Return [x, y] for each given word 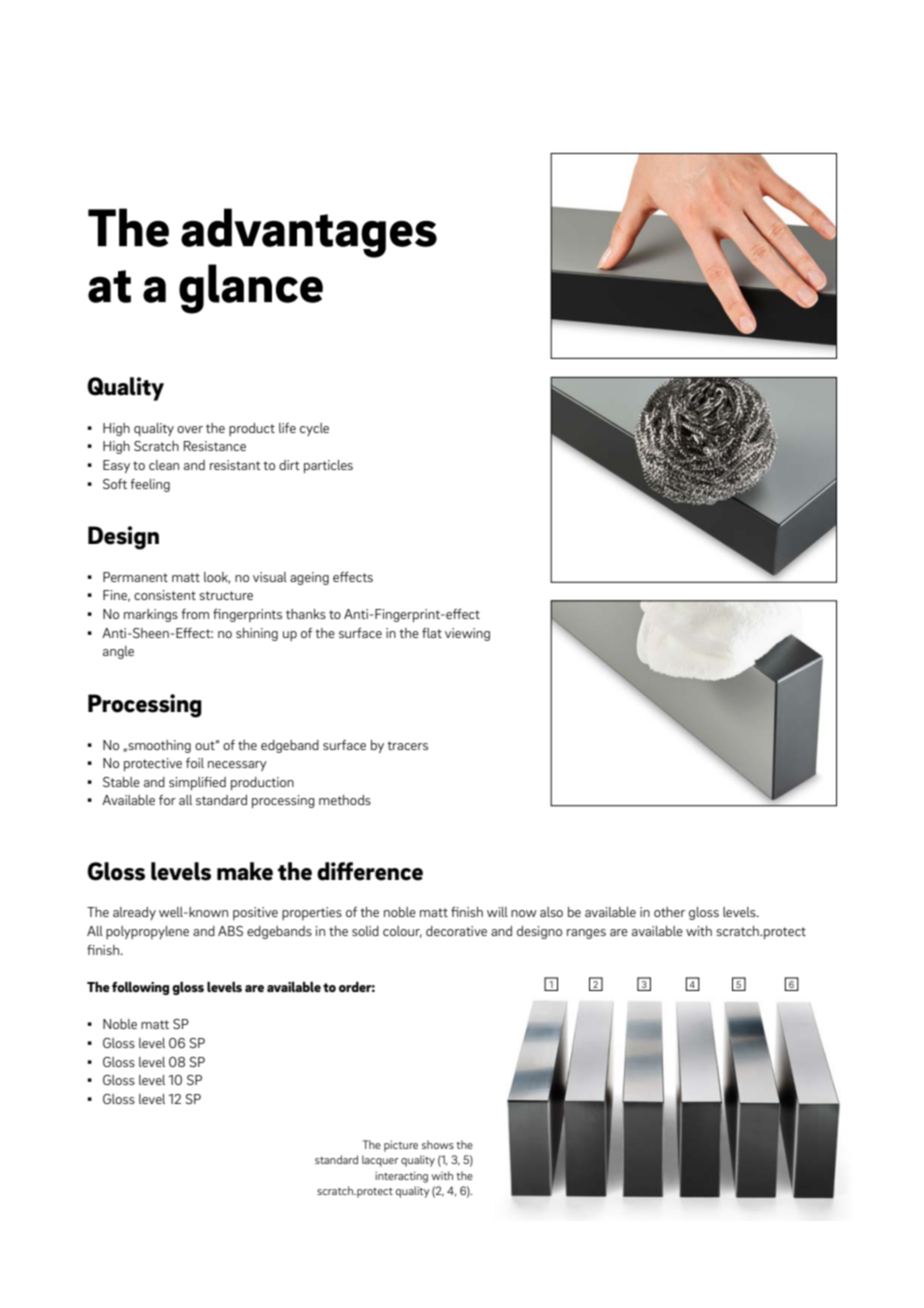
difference [370, 871]
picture [401, 1146]
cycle [314, 429]
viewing [467, 634]
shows [438, 1144]
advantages [309, 233]
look [217, 578]
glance [251, 289]
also [551, 912]
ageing [309, 578]
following [140, 988]
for [167, 800]
